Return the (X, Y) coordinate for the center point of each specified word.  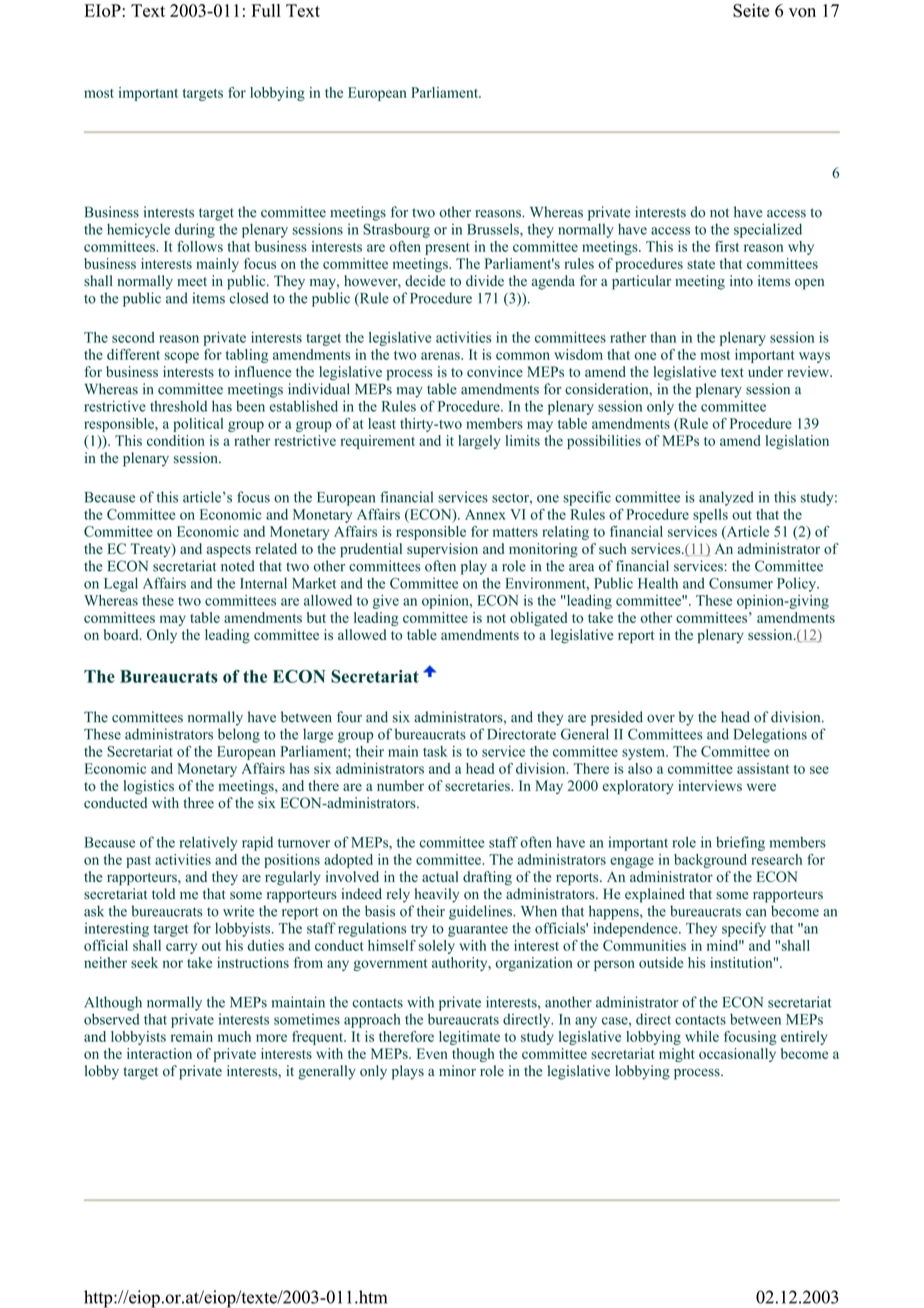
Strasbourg (396, 230)
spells (710, 516)
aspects (229, 551)
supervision (442, 550)
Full (266, 10)
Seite (751, 10)
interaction (159, 1053)
